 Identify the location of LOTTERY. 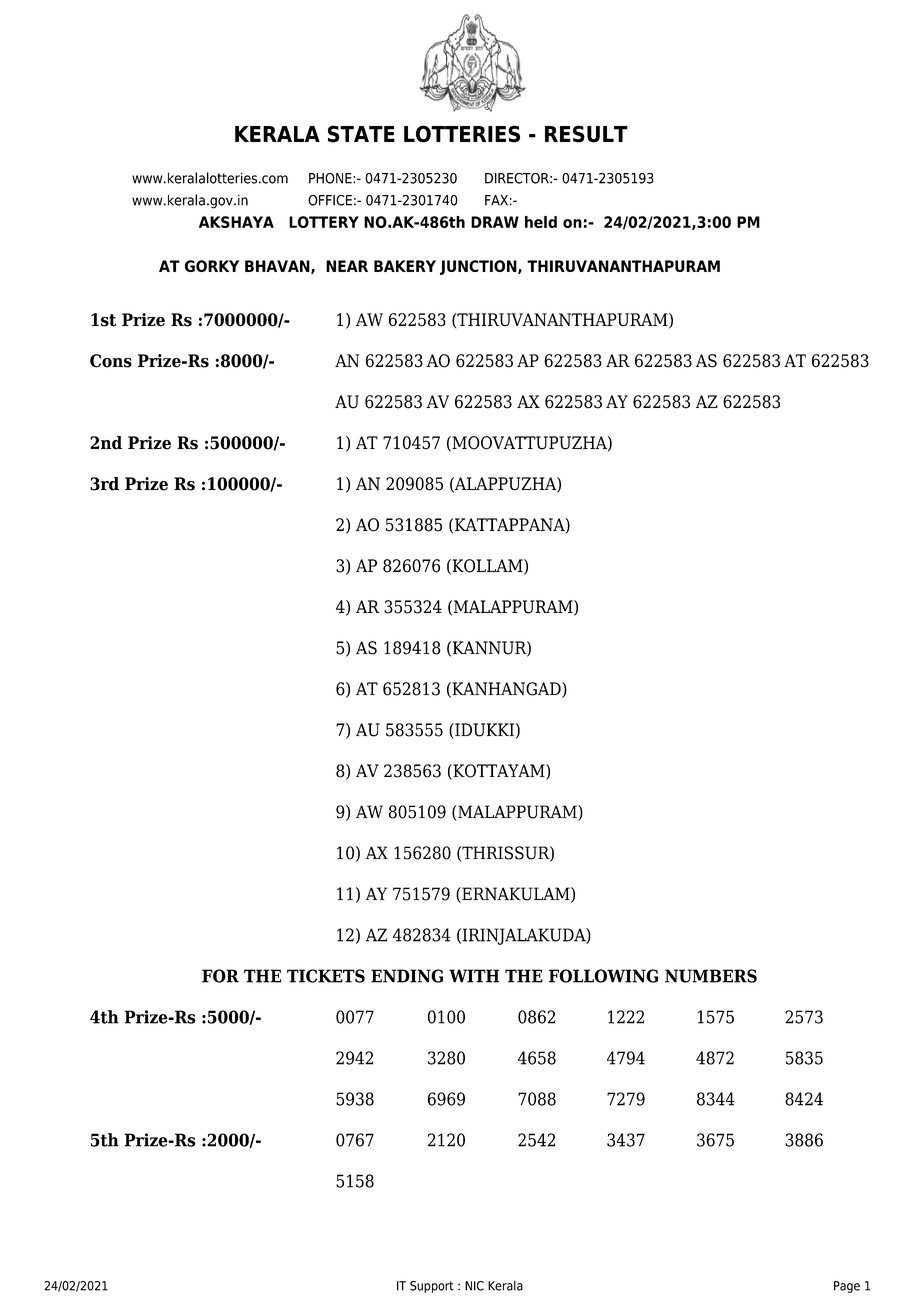
(324, 222).
